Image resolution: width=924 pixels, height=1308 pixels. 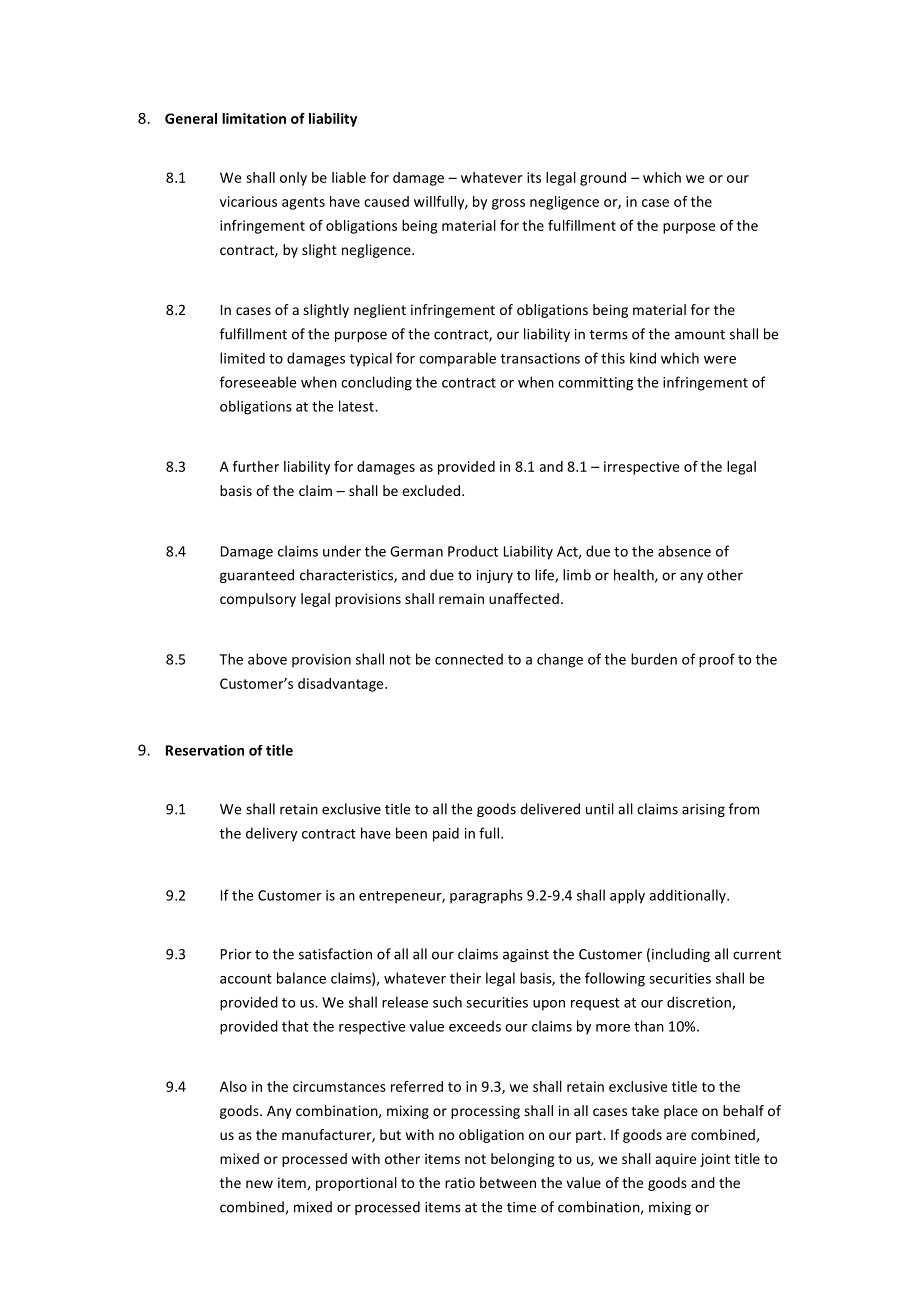 What do you see at coordinates (508, 204) in the document?
I see `gross` at bounding box center [508, 204].
